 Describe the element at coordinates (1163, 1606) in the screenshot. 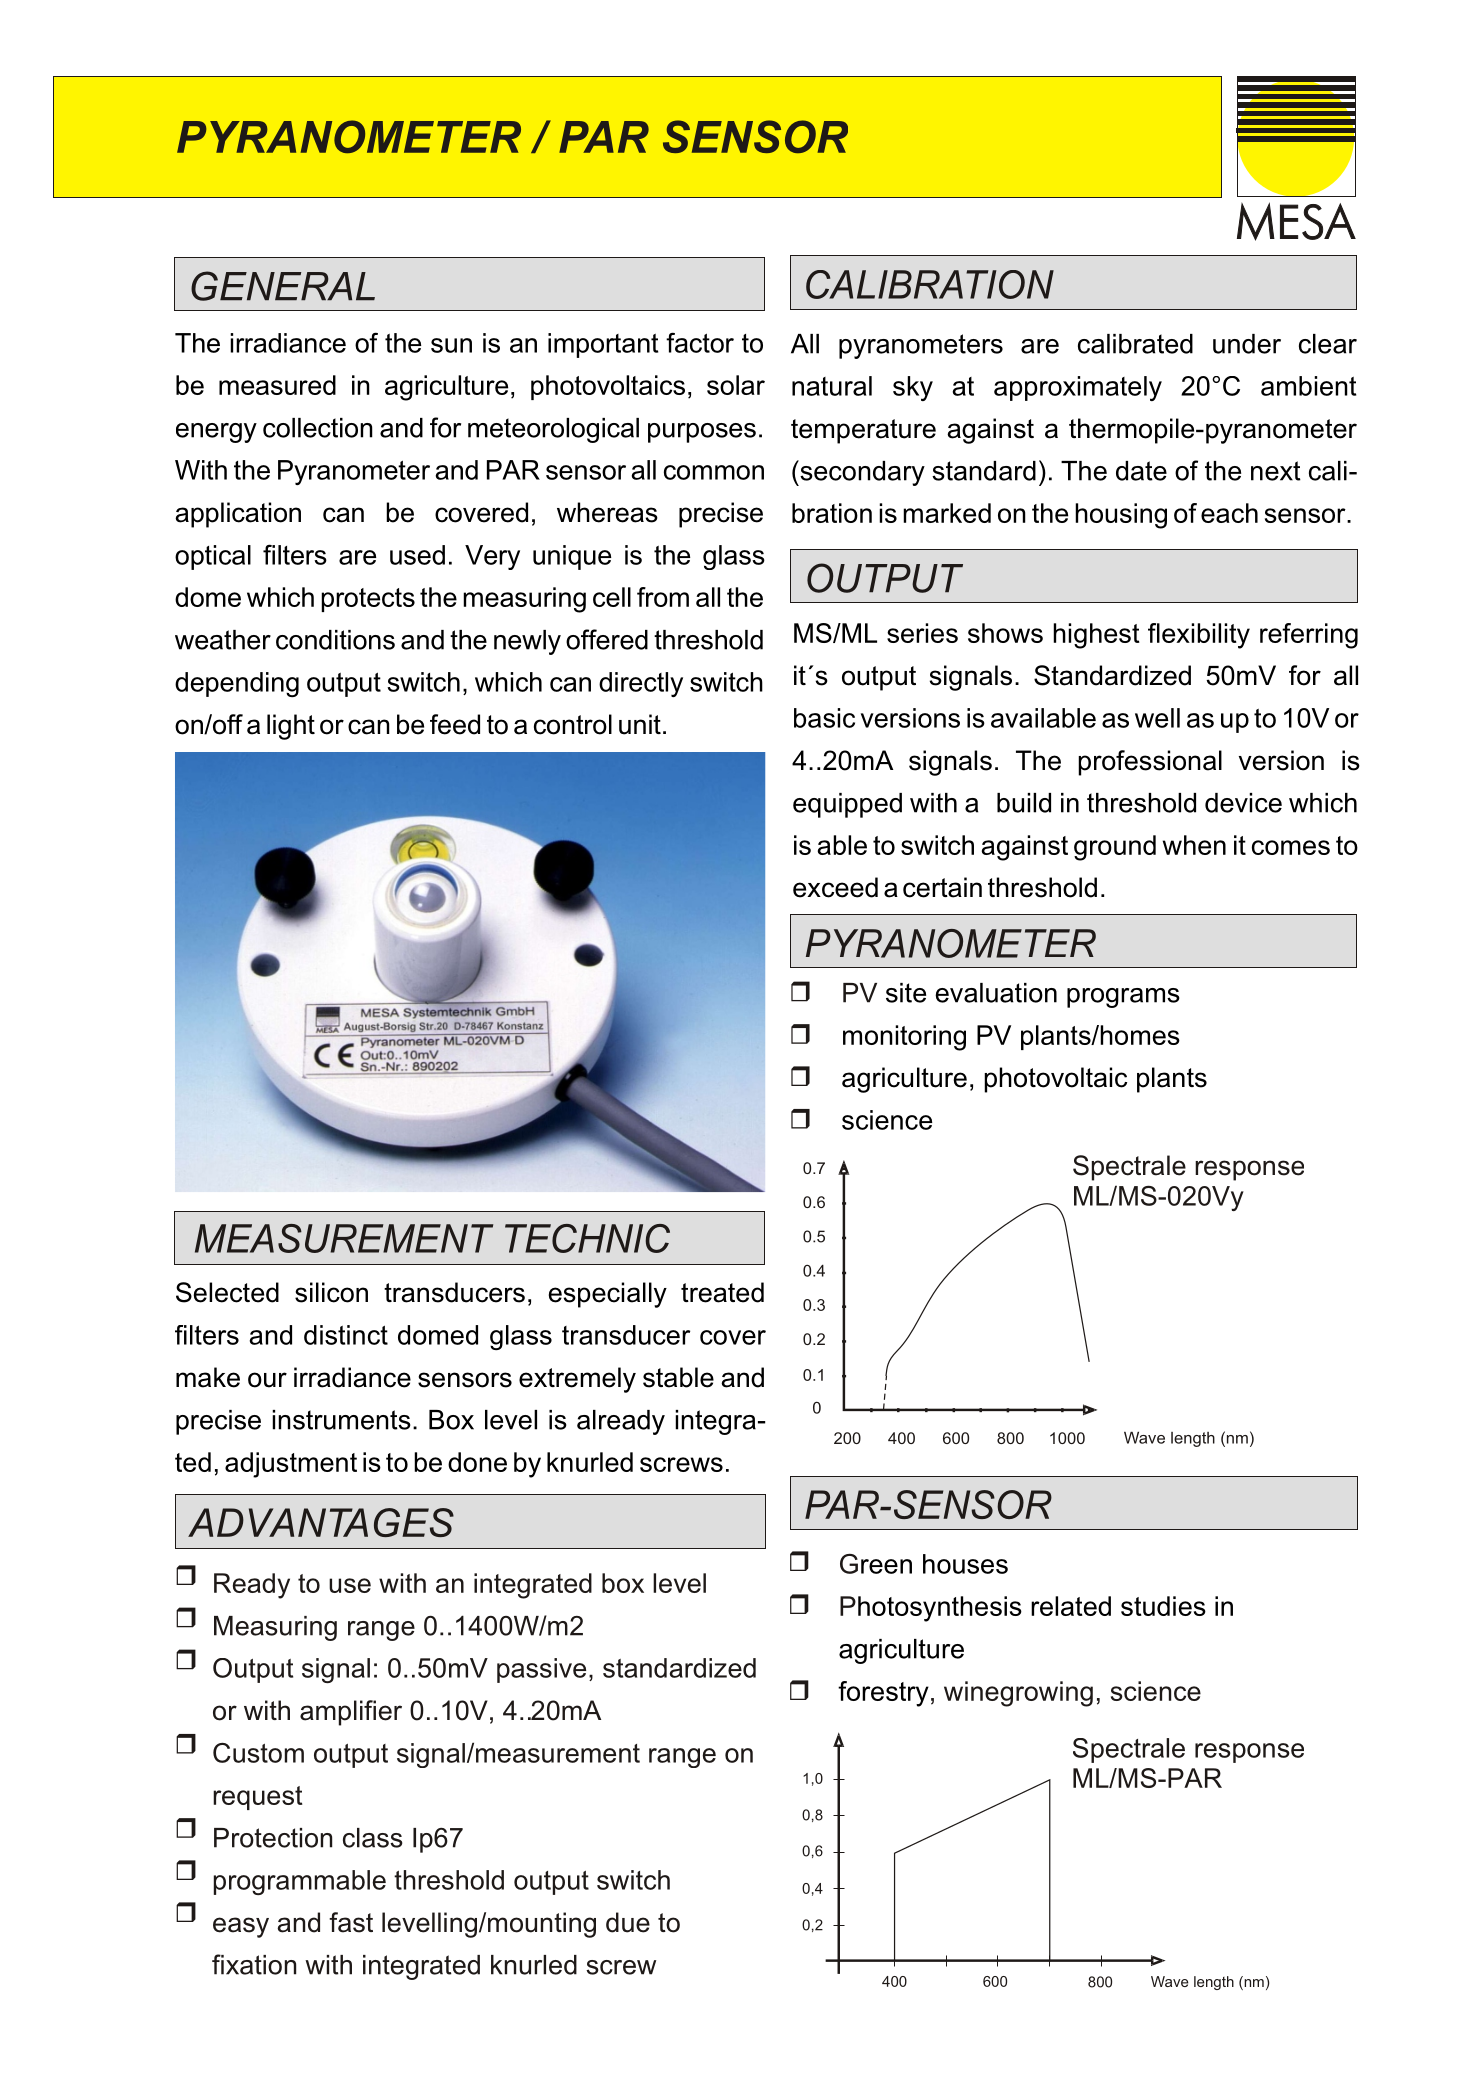

I see `studies` at that location.
